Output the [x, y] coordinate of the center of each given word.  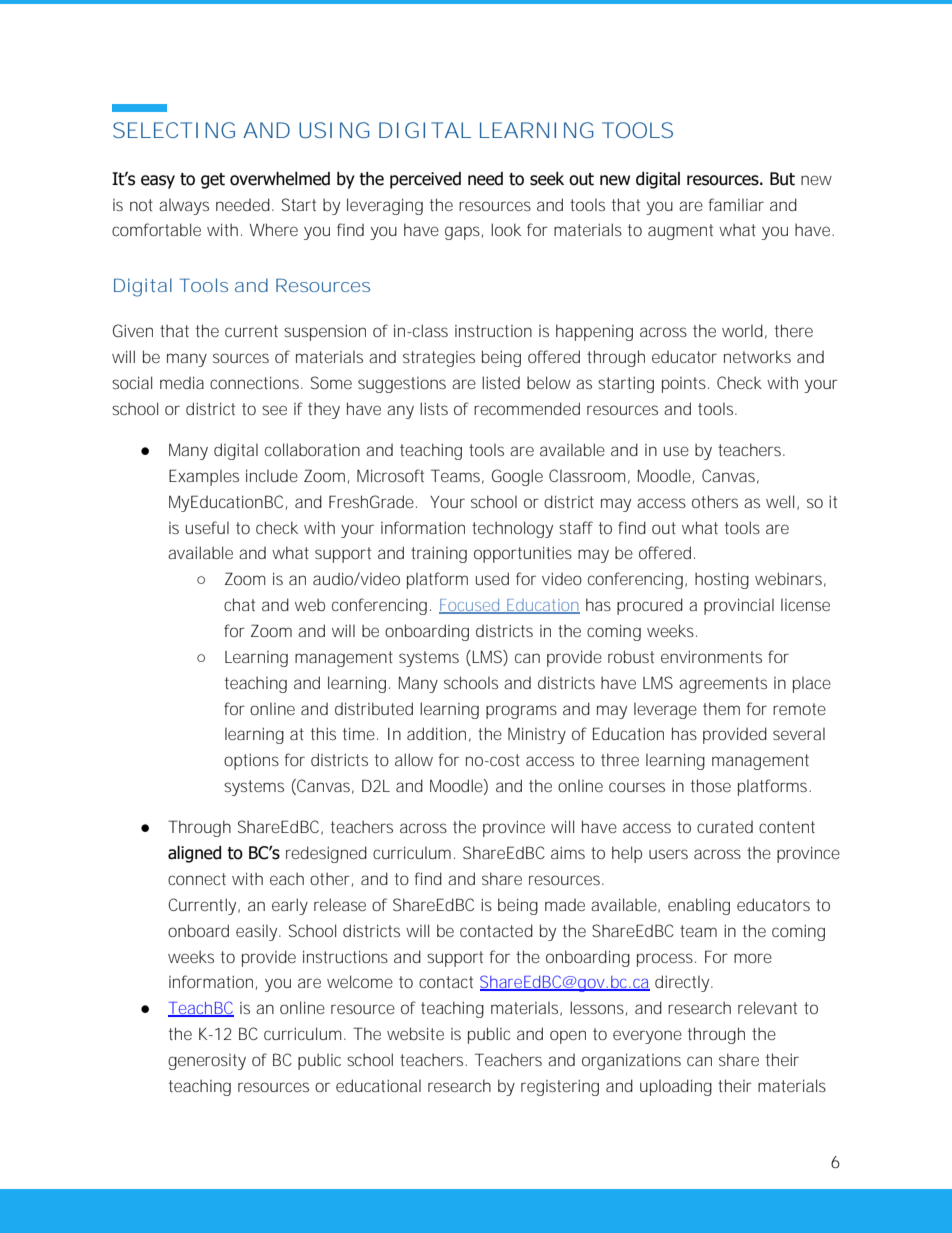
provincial [739, 606]
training [439, 554]
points [685, 385]
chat [239, 604]
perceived [425, 180]
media [182, 382]
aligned [194, 854]
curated [725, 827]
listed [501, 382]
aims [568, 852]
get [213, 181]
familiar [736, 204]
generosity [207, 1062]
